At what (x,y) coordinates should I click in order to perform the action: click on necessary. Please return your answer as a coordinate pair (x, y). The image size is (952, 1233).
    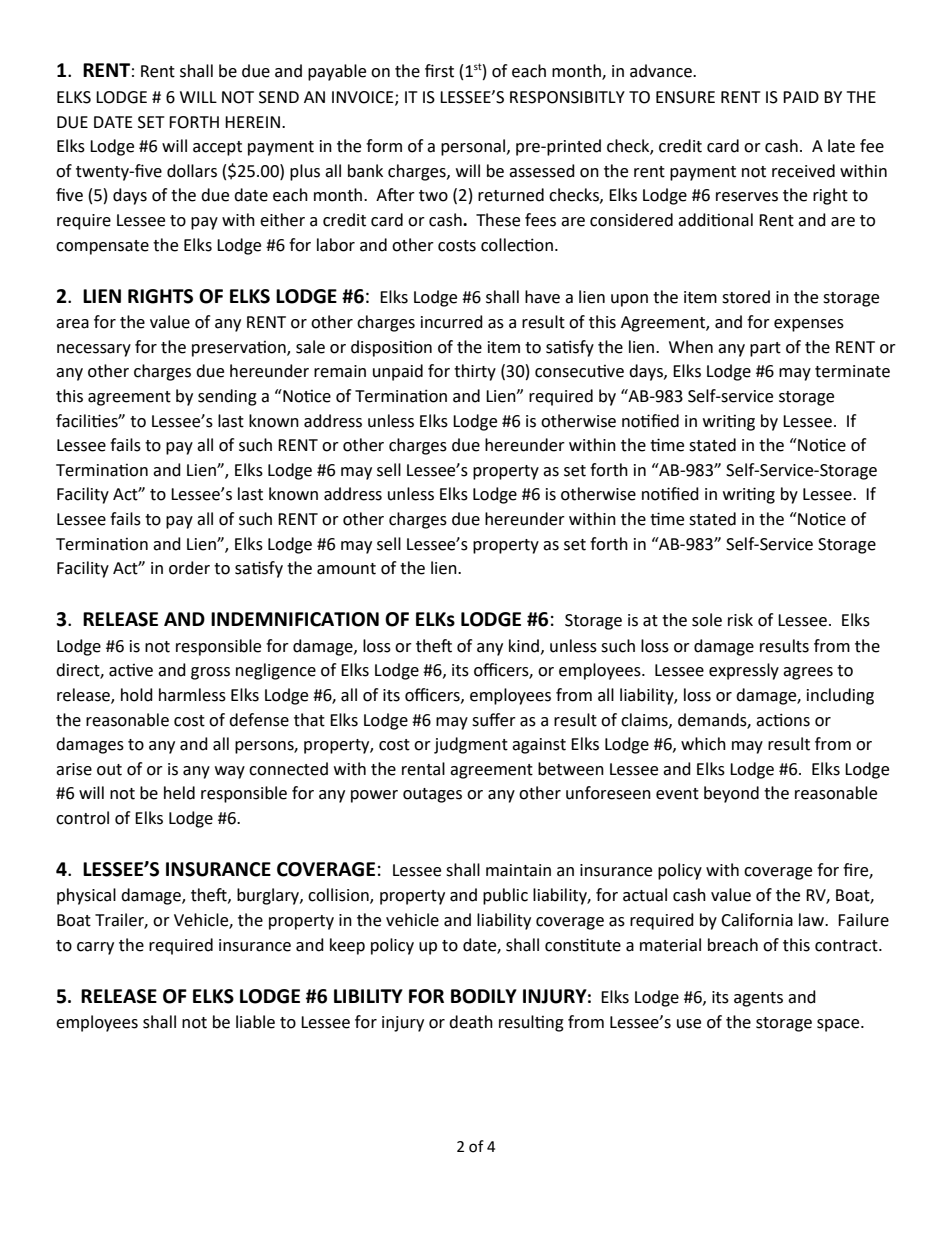
    Looking at the image, I should click on (94, 350).
